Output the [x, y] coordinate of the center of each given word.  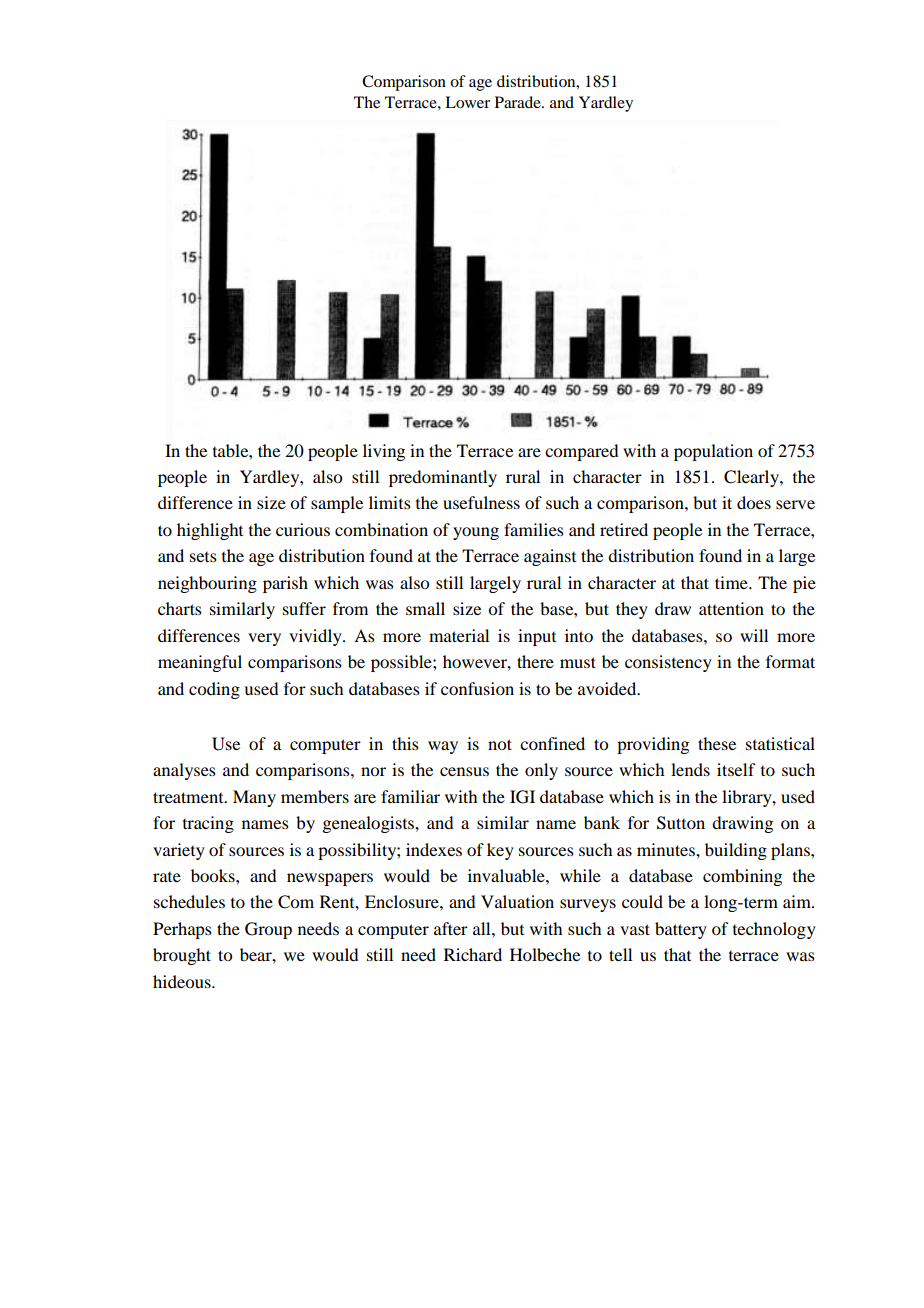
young [476, 533]
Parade [519, 102]
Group [268, 930]
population [713, 452]
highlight [210, 531]
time [732, 582]
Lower [467, 102]
